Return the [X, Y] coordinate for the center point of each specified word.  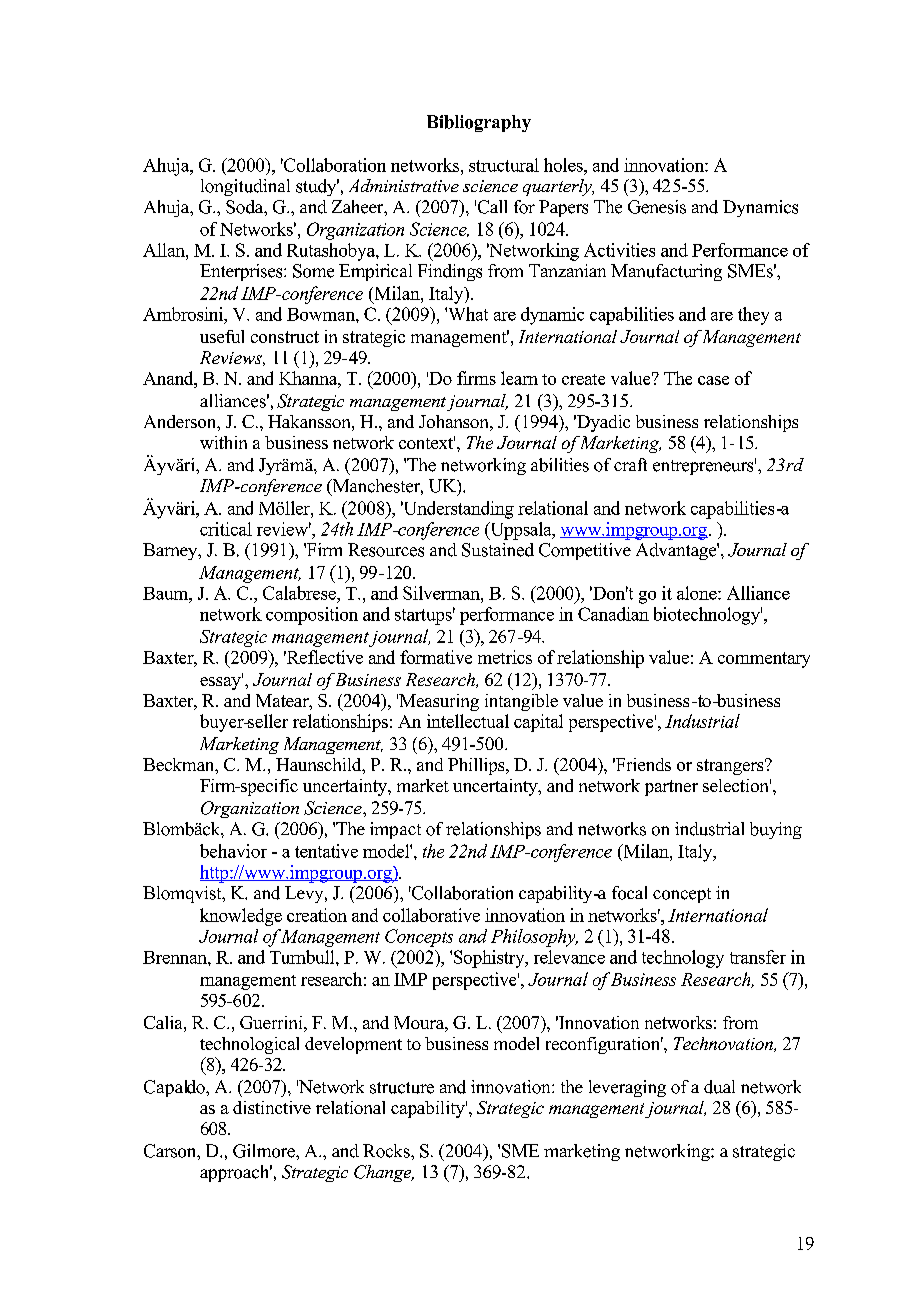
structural [504, 165]
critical [226, 529]
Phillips [477, 766]
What [466, 314]
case [713, 380]
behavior [233, 851]
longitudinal [245, 187]
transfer [758, 957]
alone [698, 593]
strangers [731, 767]
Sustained [498, 550]
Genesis [657, 207]
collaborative [431, 915]
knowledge [241, 917]
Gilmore [265, 1151]
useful [222, 336]
